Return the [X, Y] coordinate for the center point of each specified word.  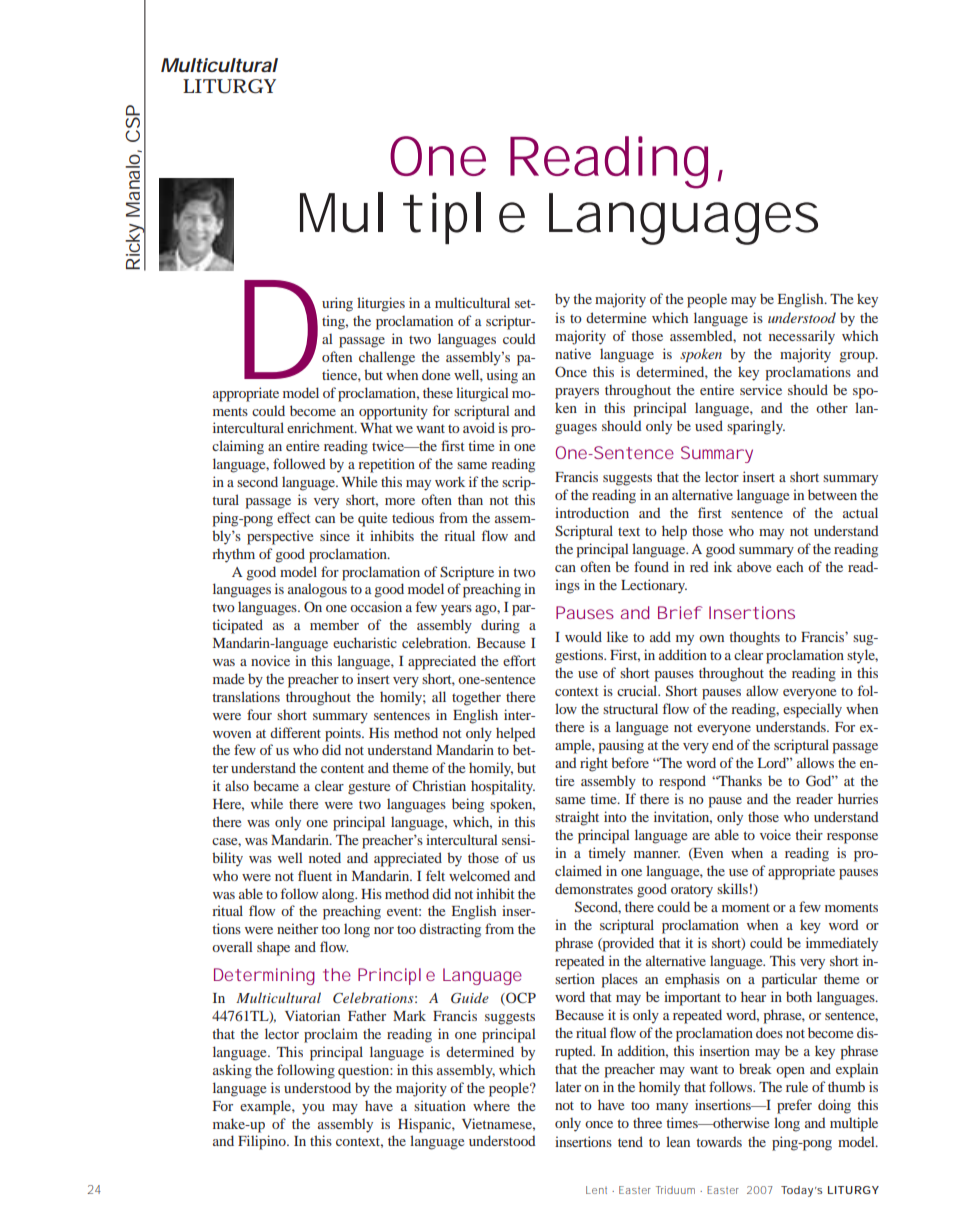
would [583, 636]
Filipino [263, 1142]
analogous [317, 590]
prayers [577, 393]
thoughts [754, 638]
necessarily [802, 337]
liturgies [381, 304]
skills [732, 888]
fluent [315, 875]
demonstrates [594, 889]
